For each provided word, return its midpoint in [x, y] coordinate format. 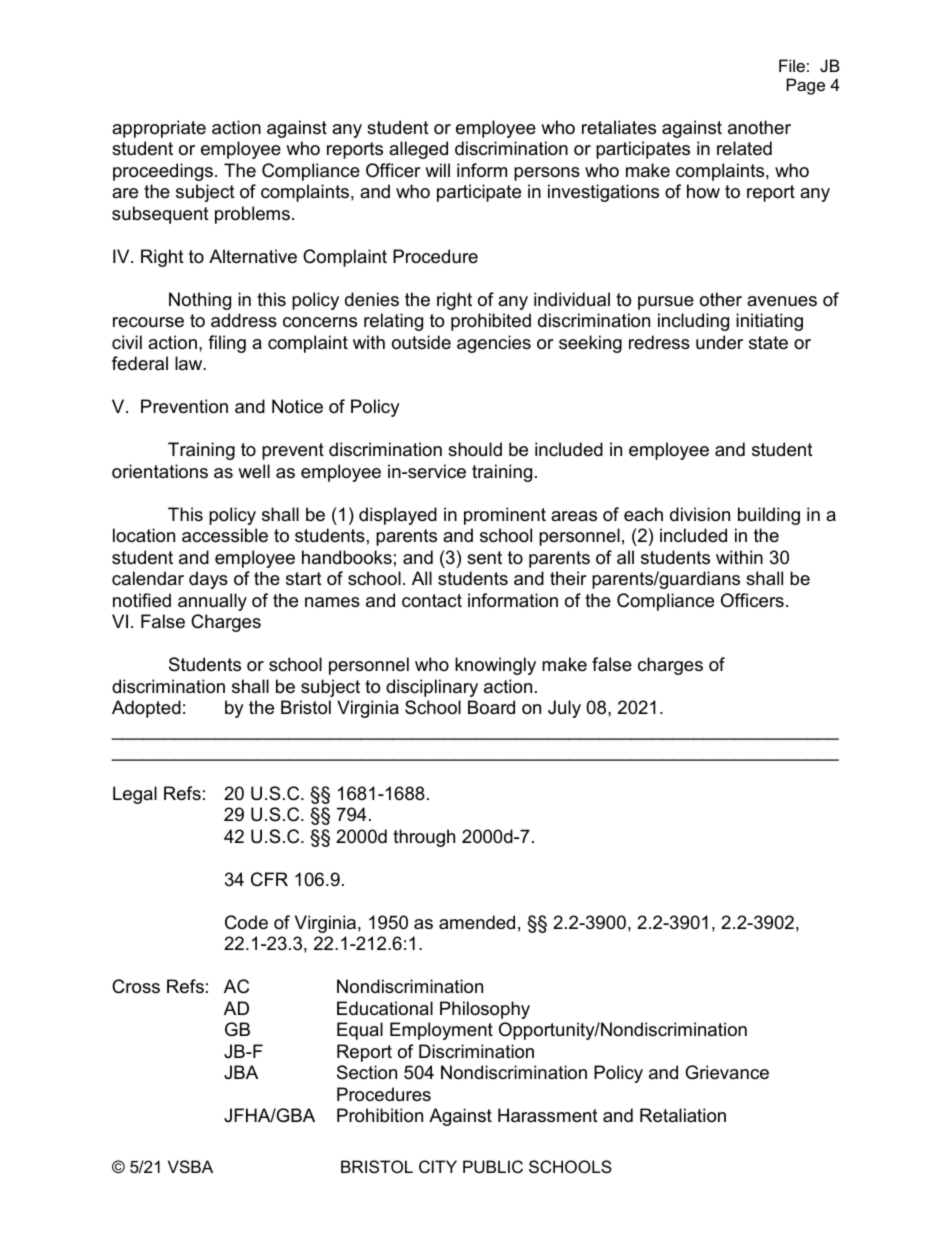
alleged [418, 150]
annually [212, 602]
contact [432, 601]
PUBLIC [493, 1166]
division [700, 514]
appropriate [159, 129]
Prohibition [380, 1115]
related [744, 148]
